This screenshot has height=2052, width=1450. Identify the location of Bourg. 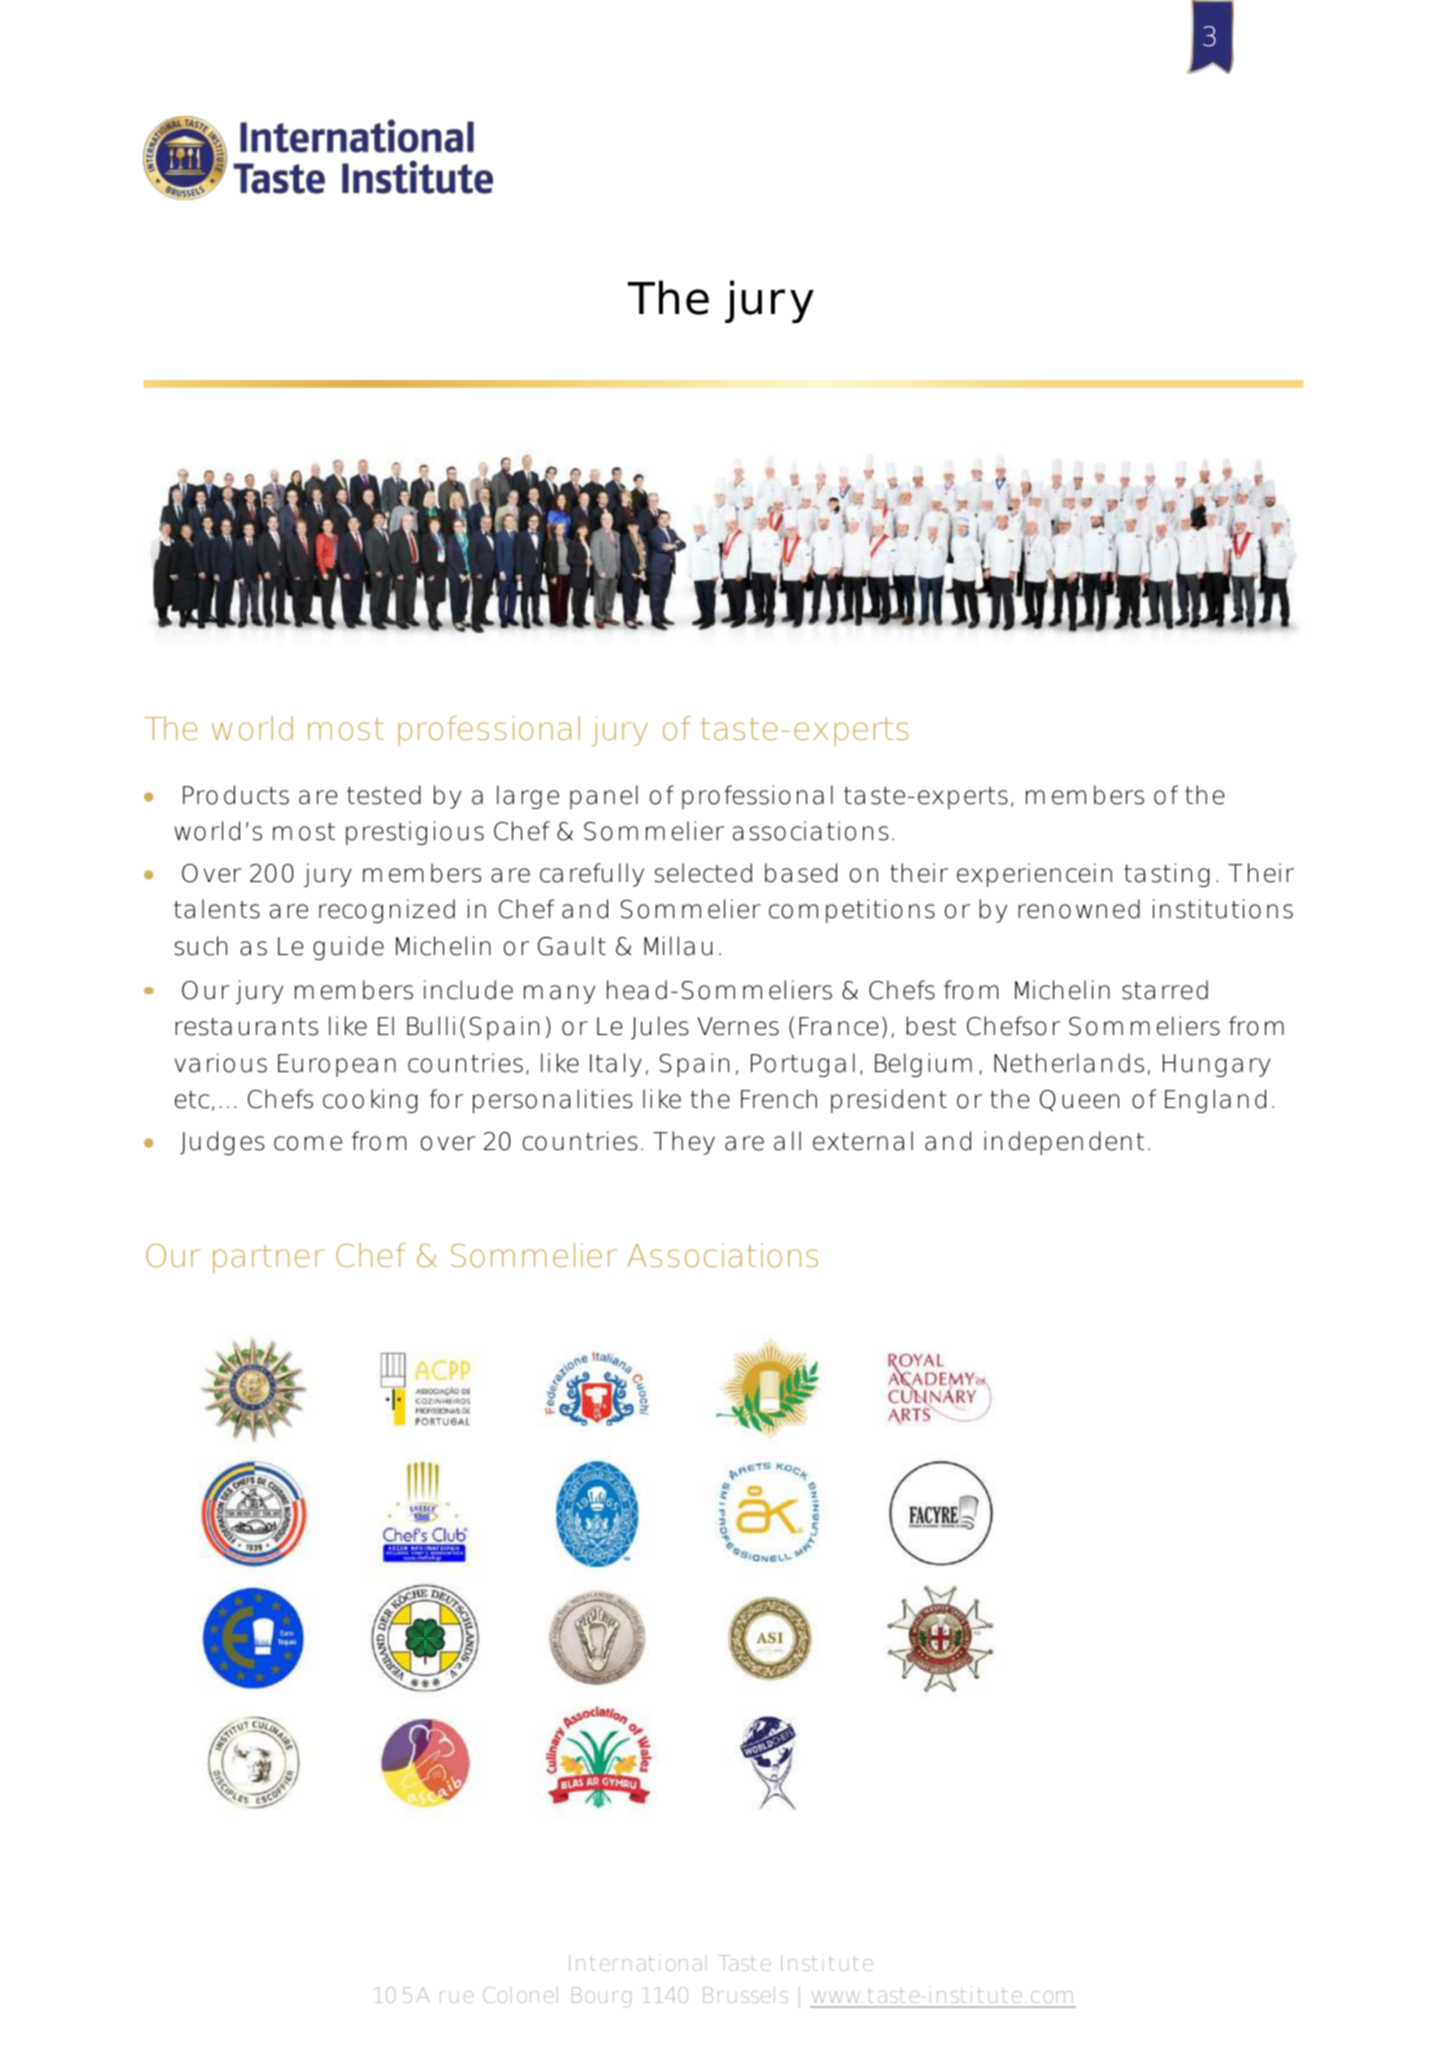
(601, 1997).
